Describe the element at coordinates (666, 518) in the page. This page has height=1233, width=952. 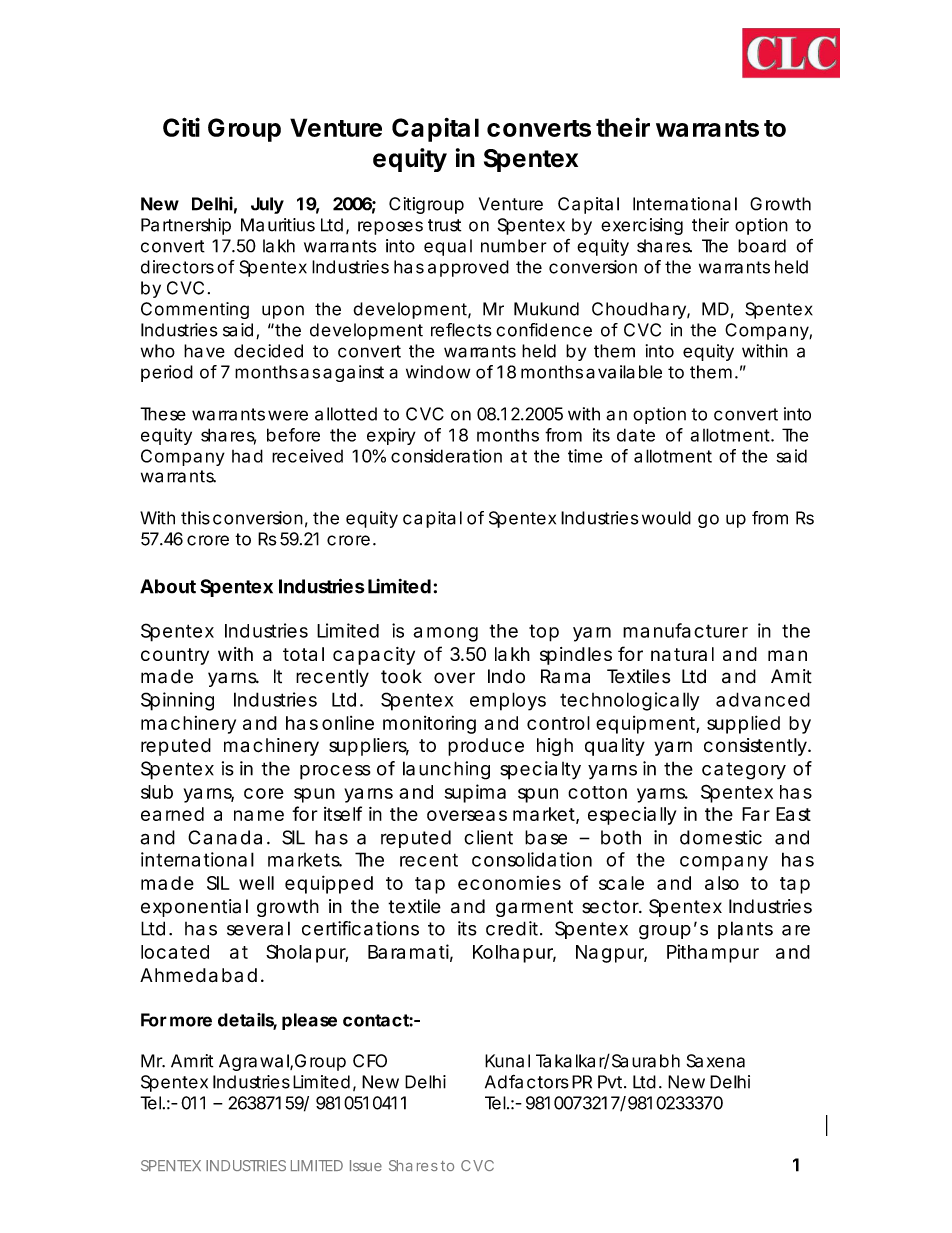
I see `would` at that location.
